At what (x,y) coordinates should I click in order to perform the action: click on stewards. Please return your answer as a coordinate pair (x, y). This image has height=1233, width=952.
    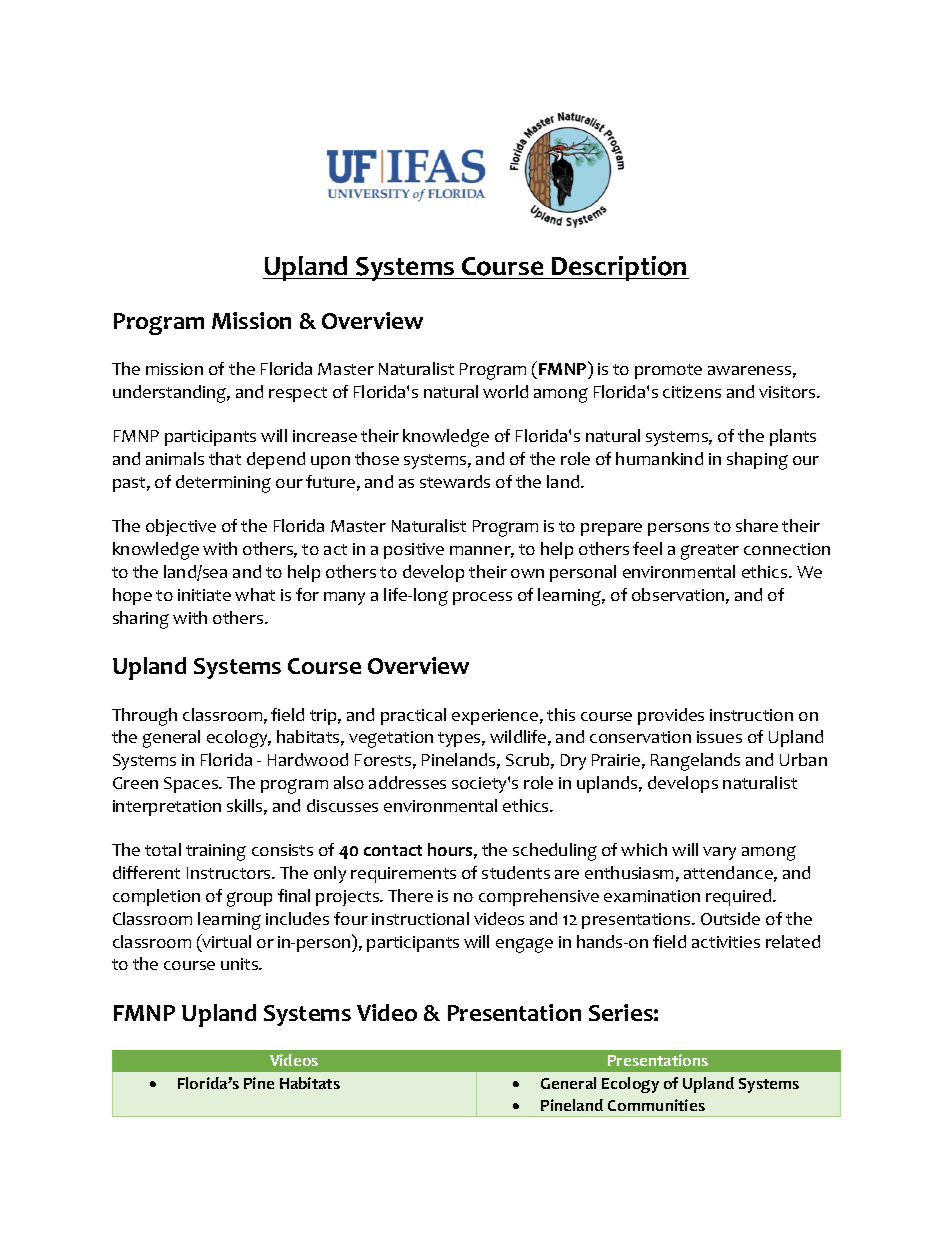
    Looking at the image, I should click on (455, 481).
